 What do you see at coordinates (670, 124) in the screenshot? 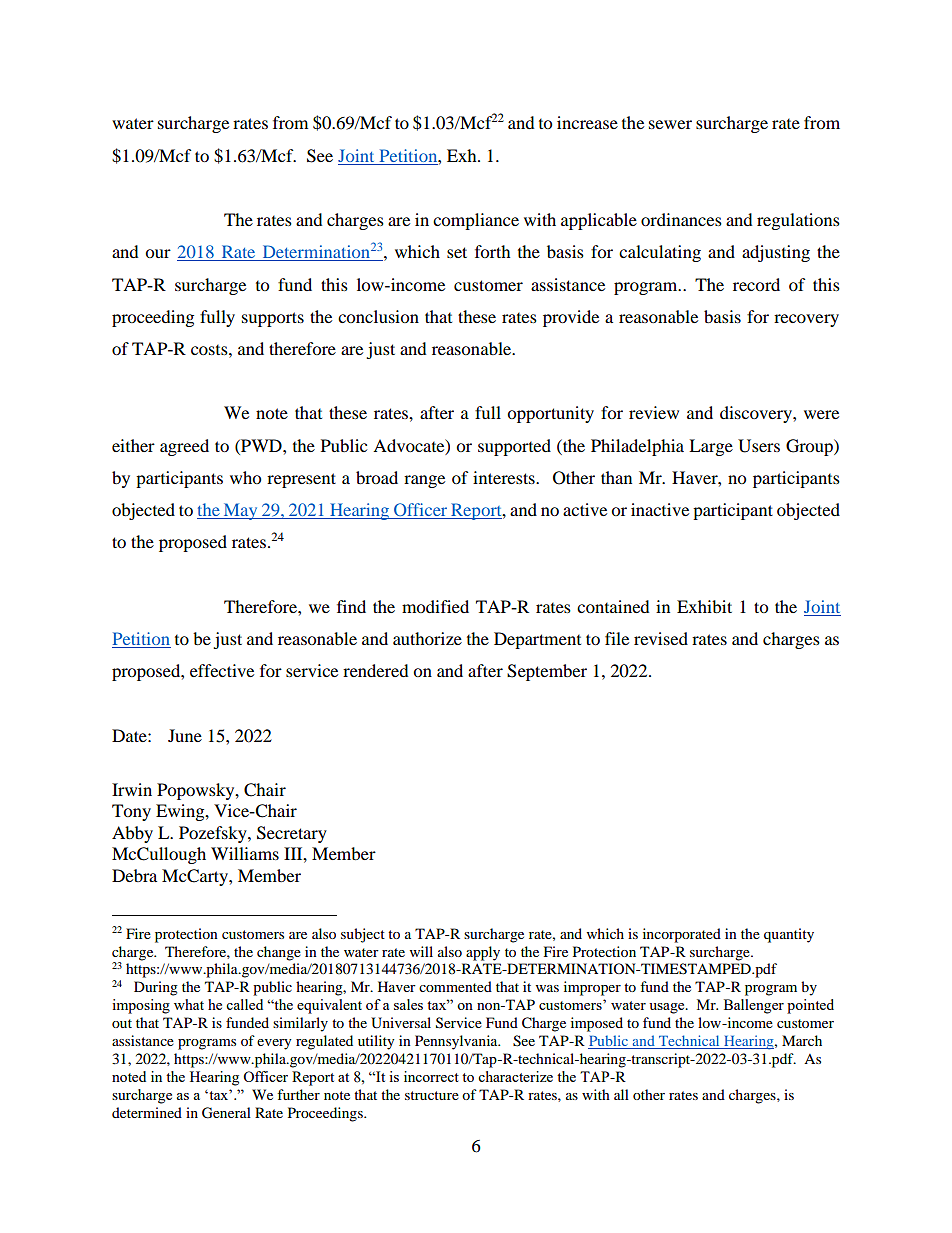
I see `sewer` at bounding box center [670, 124].
